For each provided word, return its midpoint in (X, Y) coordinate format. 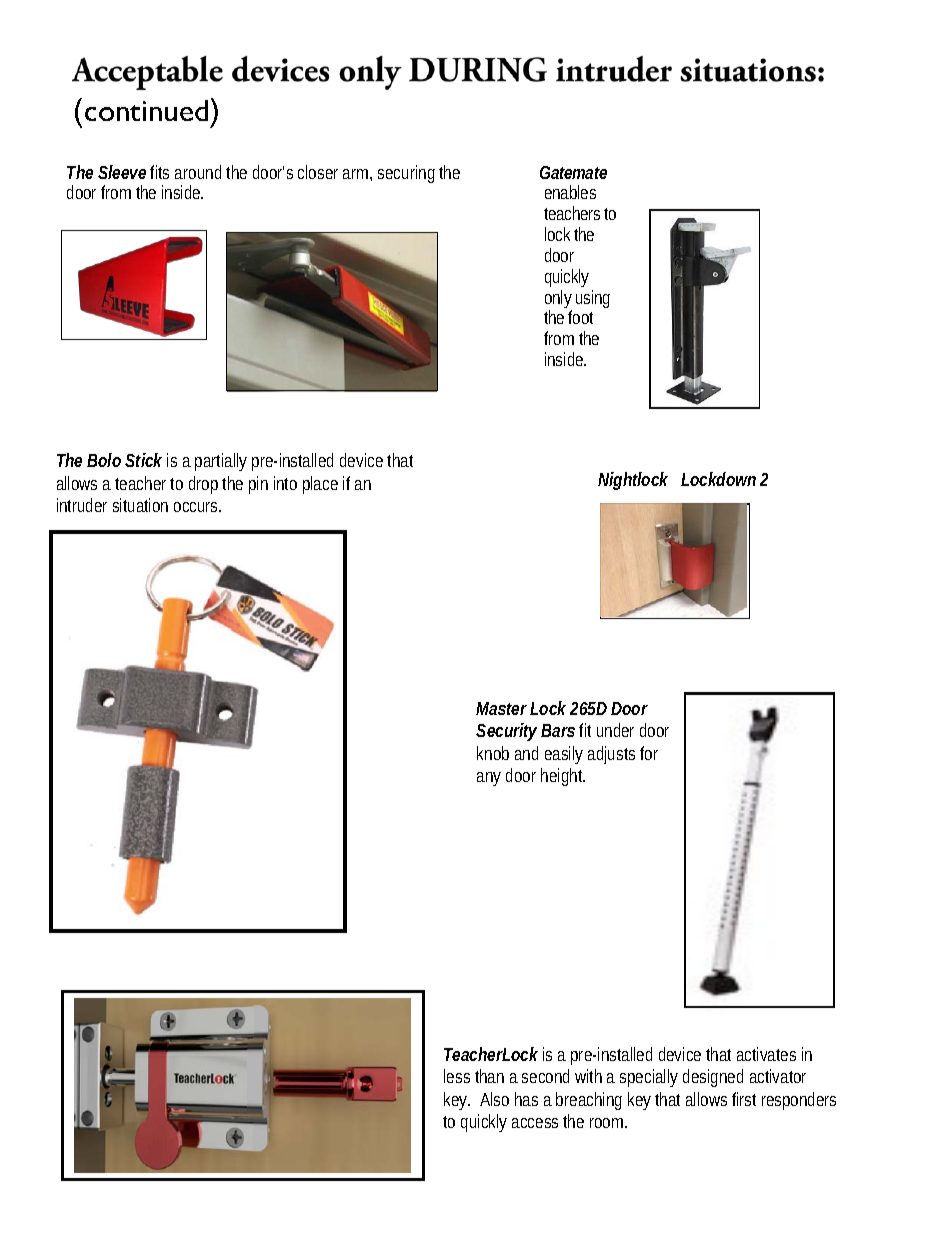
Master (501, 708)
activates (766, 1054)
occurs (197, 507)
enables (570, 192)
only (558, 300)
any (489, 779)
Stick (143, 460)
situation (140, 505)
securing (406, 174)
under (615, 730)
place (320, 485)
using (593, 299)
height (563, 777)
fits (159, 172)
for (649, 753)
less (457, 1076)
